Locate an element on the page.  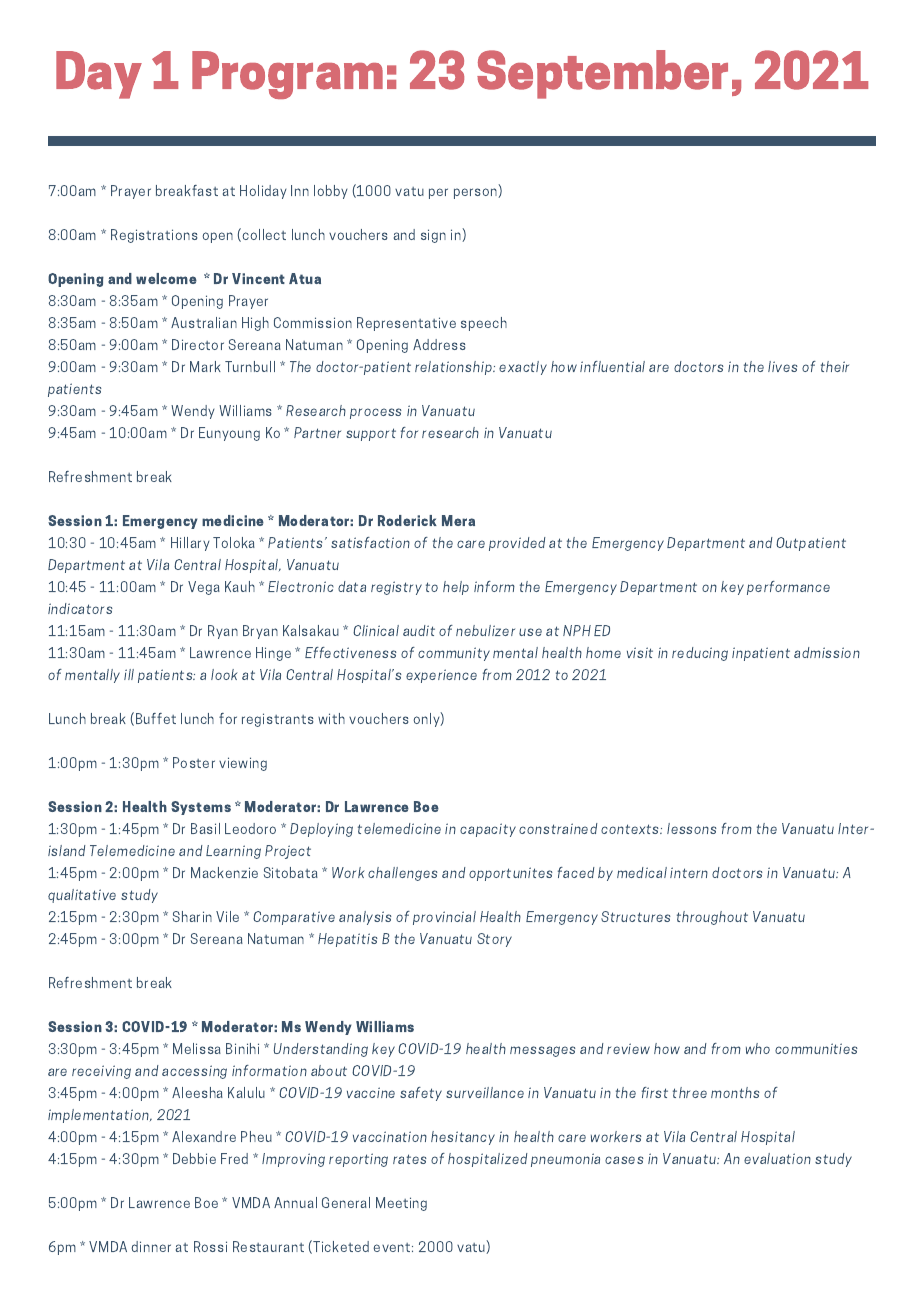
Program is located at coordinates (287, 75).
